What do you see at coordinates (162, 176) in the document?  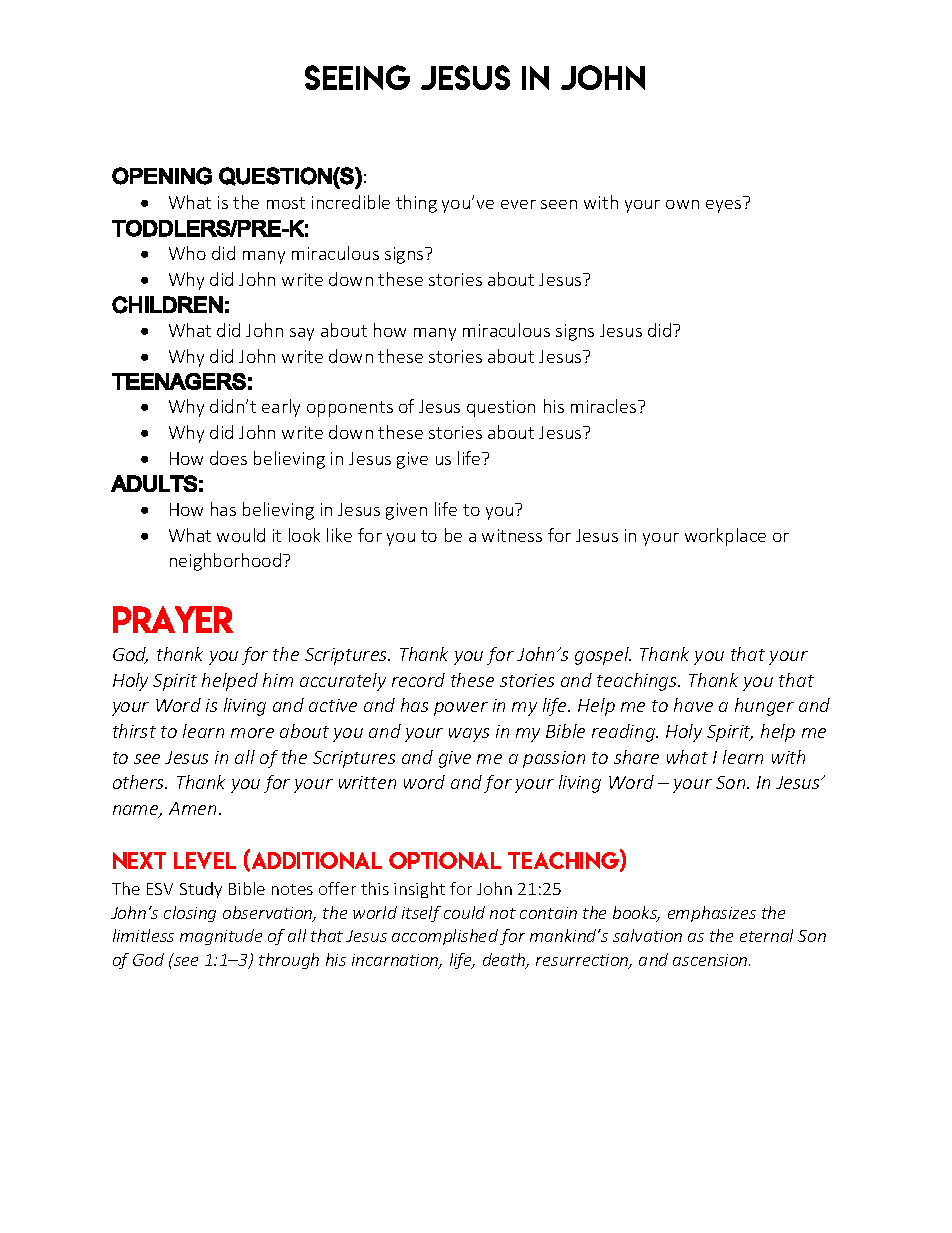 I see `OPENING` at bounding box center [162, 176].
